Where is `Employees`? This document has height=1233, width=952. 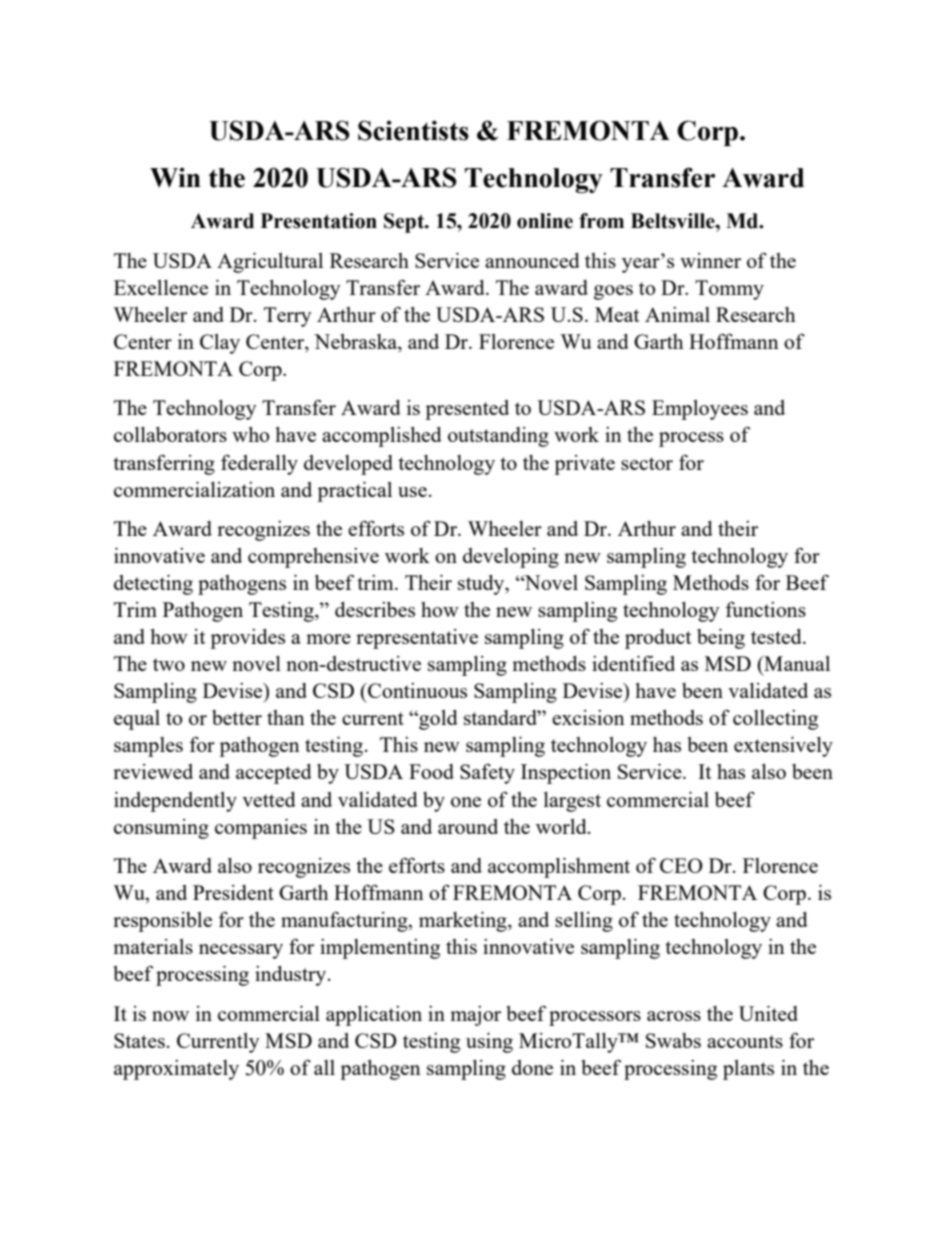 Employees is located at coordinates (700, 410).
